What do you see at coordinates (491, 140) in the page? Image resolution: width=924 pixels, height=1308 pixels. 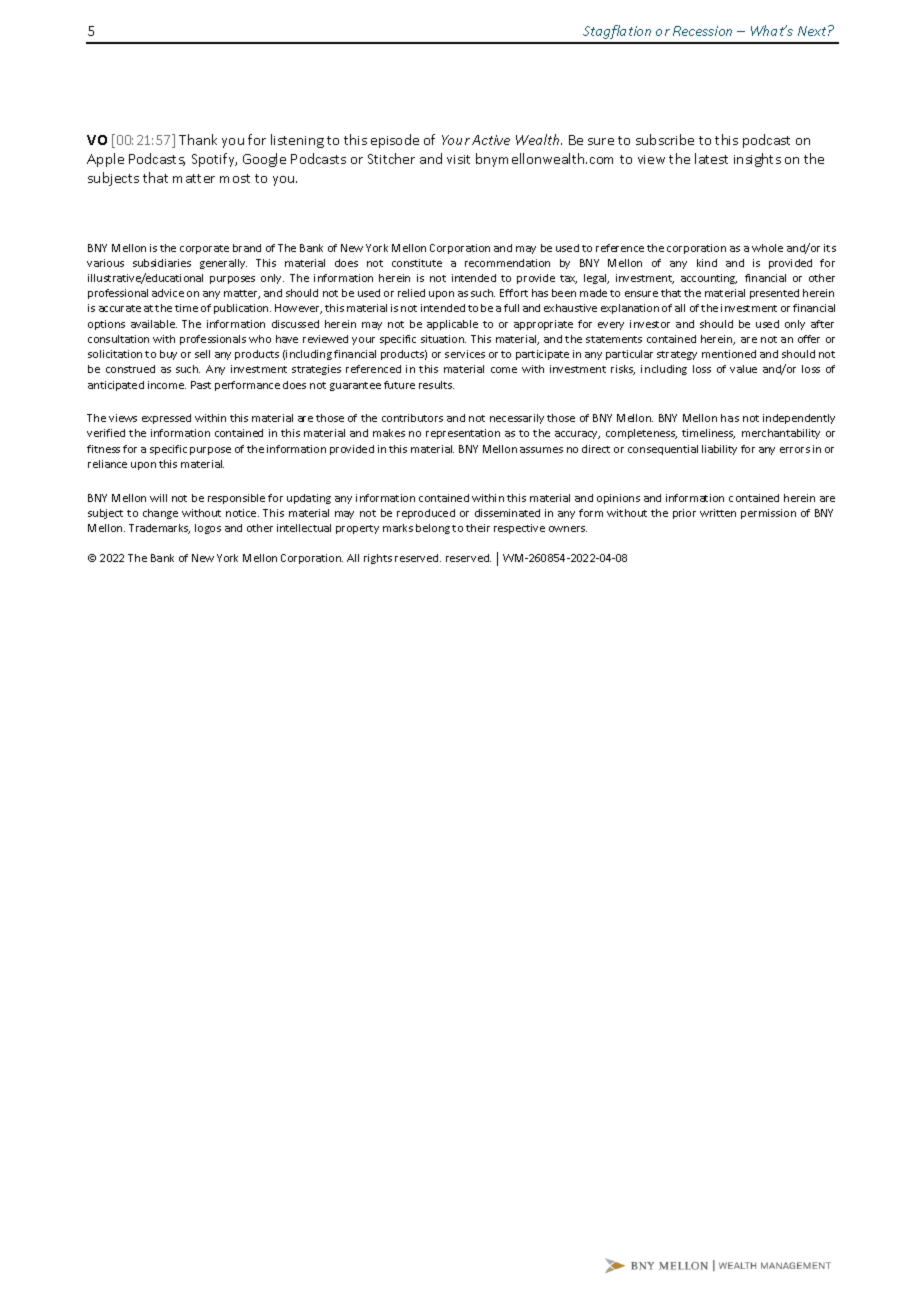 I see `Active` at bounding box center [491, 140].
